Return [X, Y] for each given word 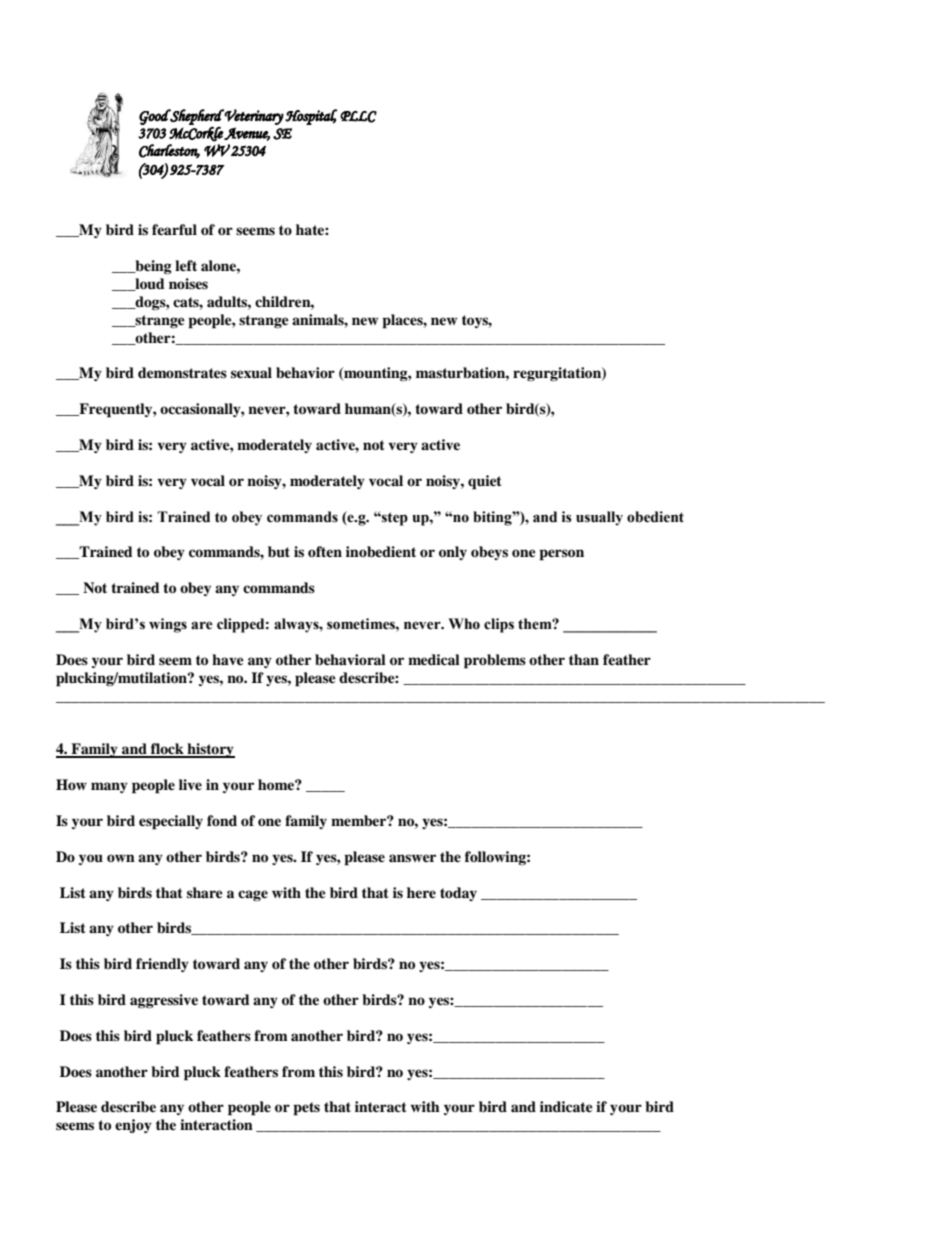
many [109, 787]
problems [495, 661]
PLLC [358, 117]
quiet [485, 482]
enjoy [133, 1126]
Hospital [311, 117]
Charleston [169, 151]
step [394, 519]
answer [412, 858]
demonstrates [182, 372]
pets [306, 1109]
